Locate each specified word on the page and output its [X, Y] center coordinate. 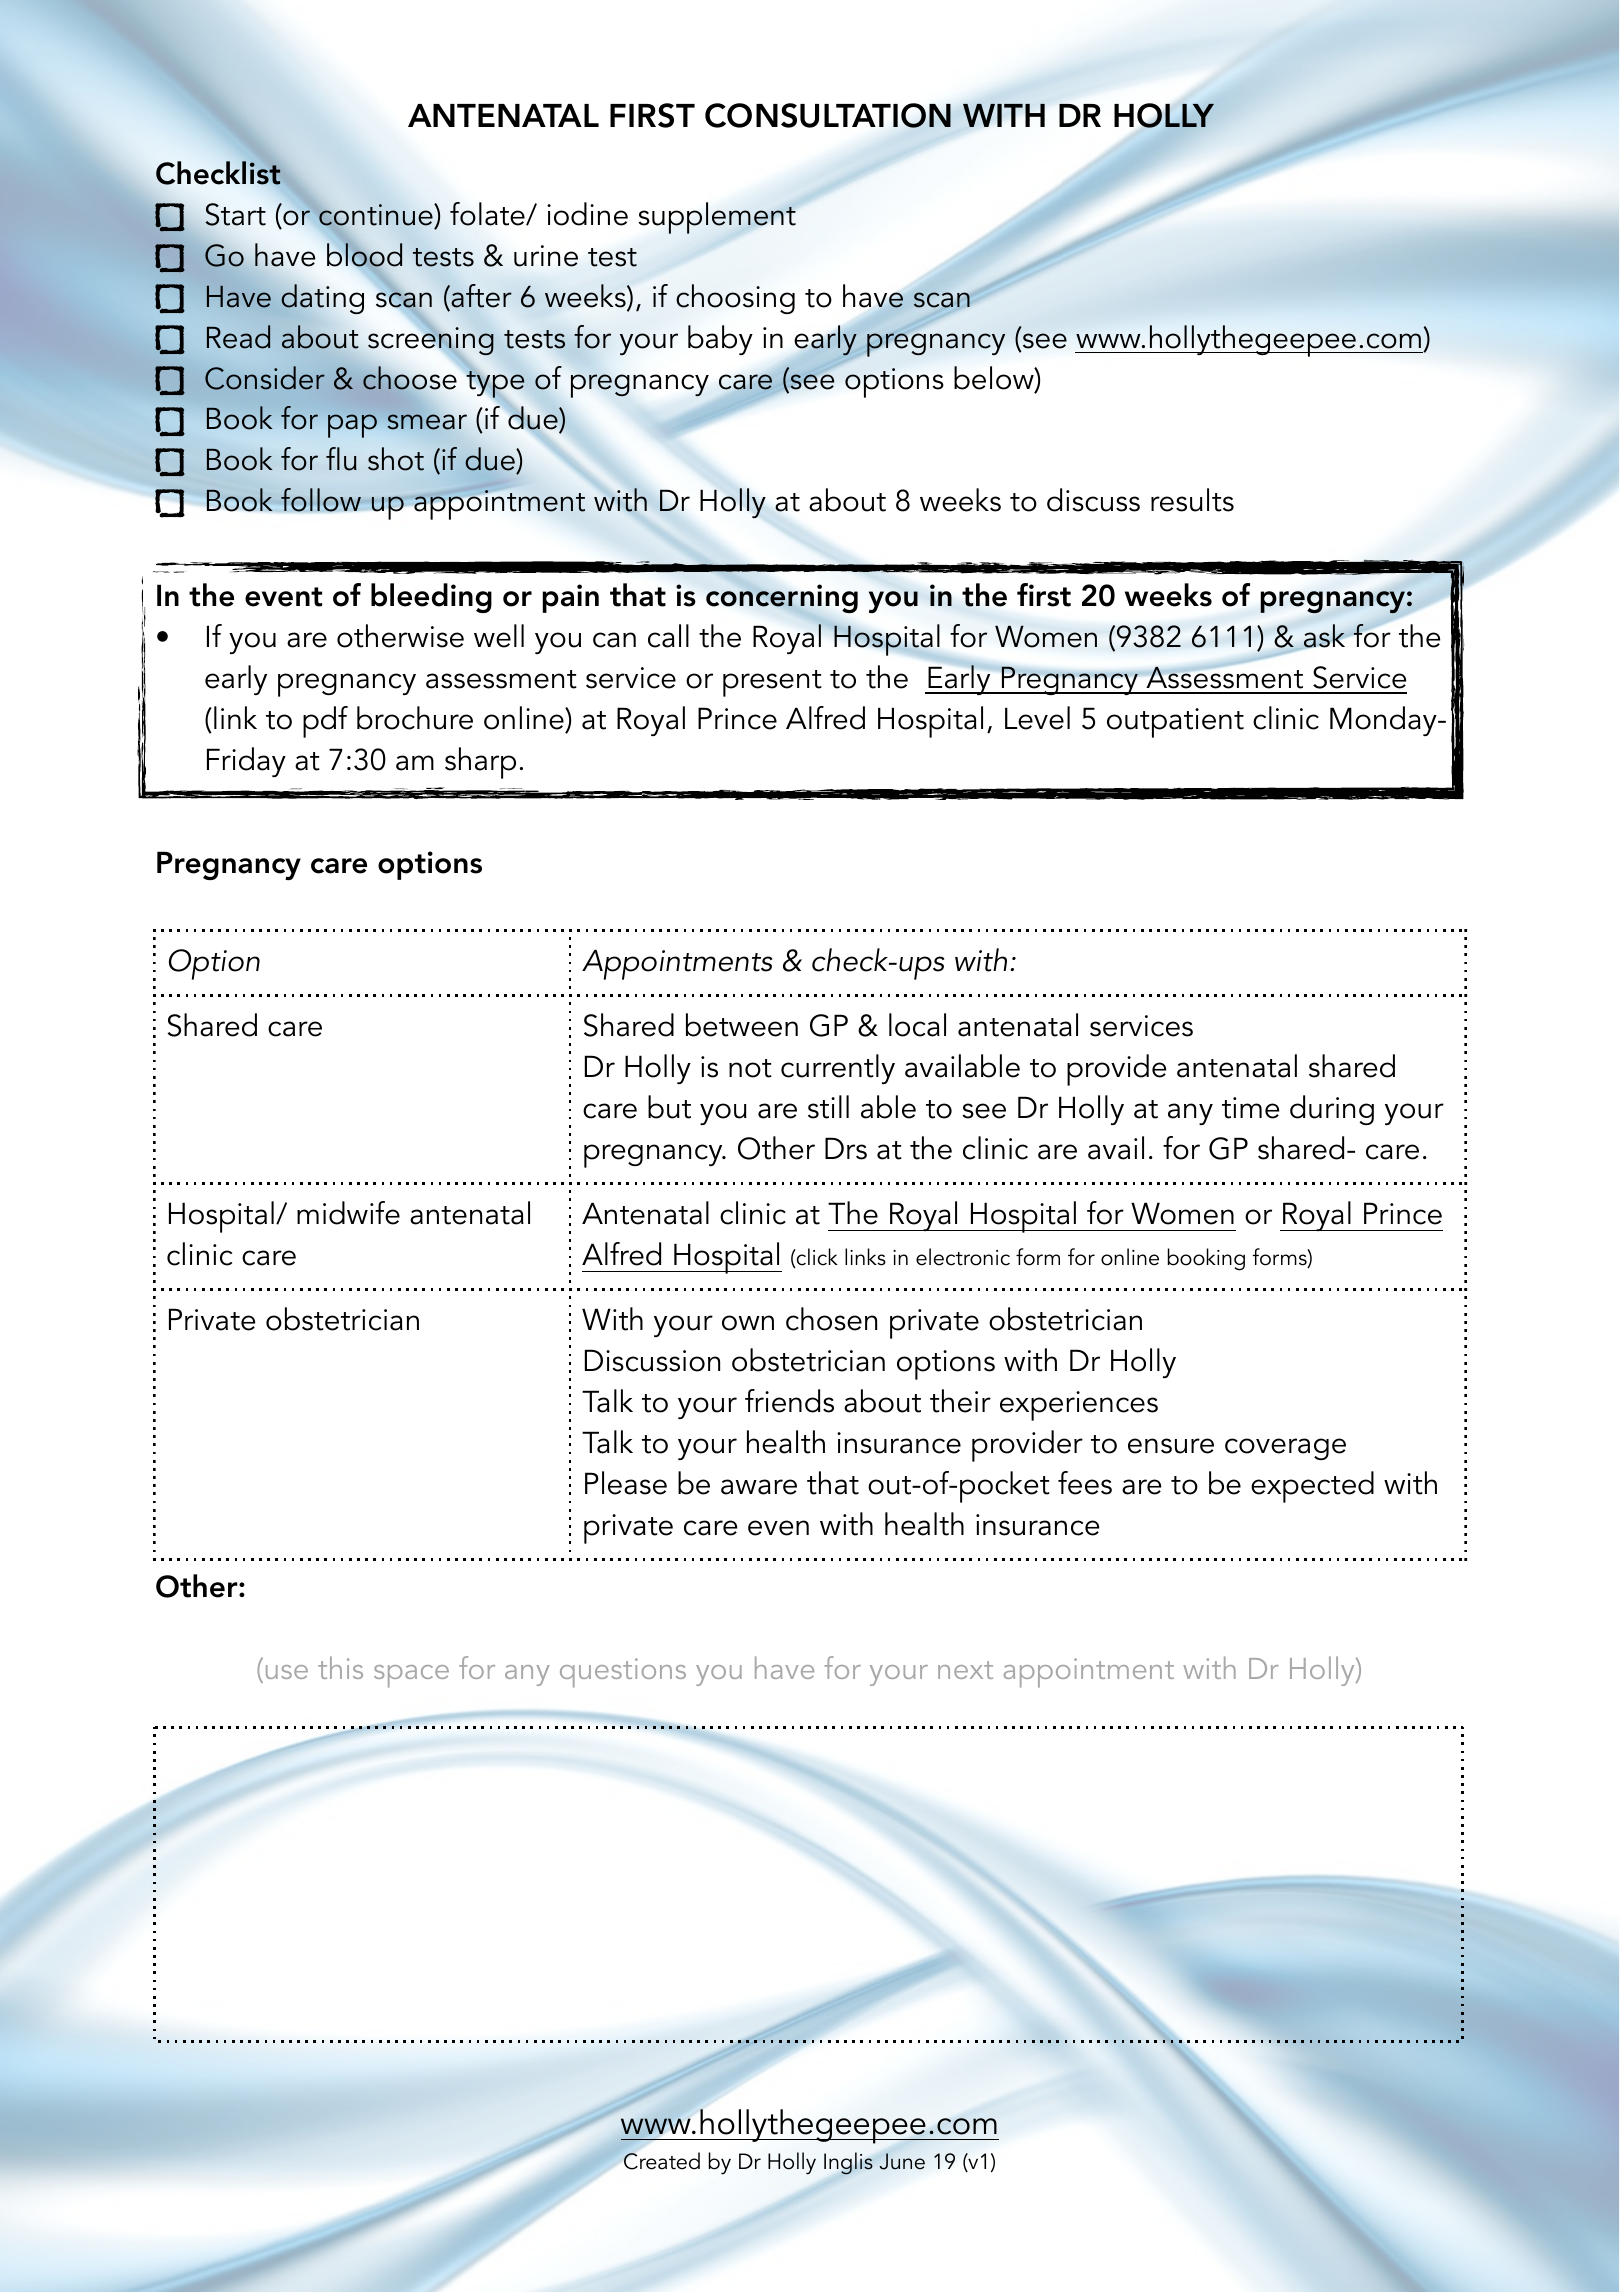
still [828, 1107]
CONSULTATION [828, 115]
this [340, 1667]
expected [1312, 1487]
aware [759, 1487]
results [1192, 500]
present [772, 683]
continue [377, 215]
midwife [348, 1213]
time [1250, 1108]
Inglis [848, 2163]
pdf [325, 722]
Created [662, 2161]
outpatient [1175, 723]
